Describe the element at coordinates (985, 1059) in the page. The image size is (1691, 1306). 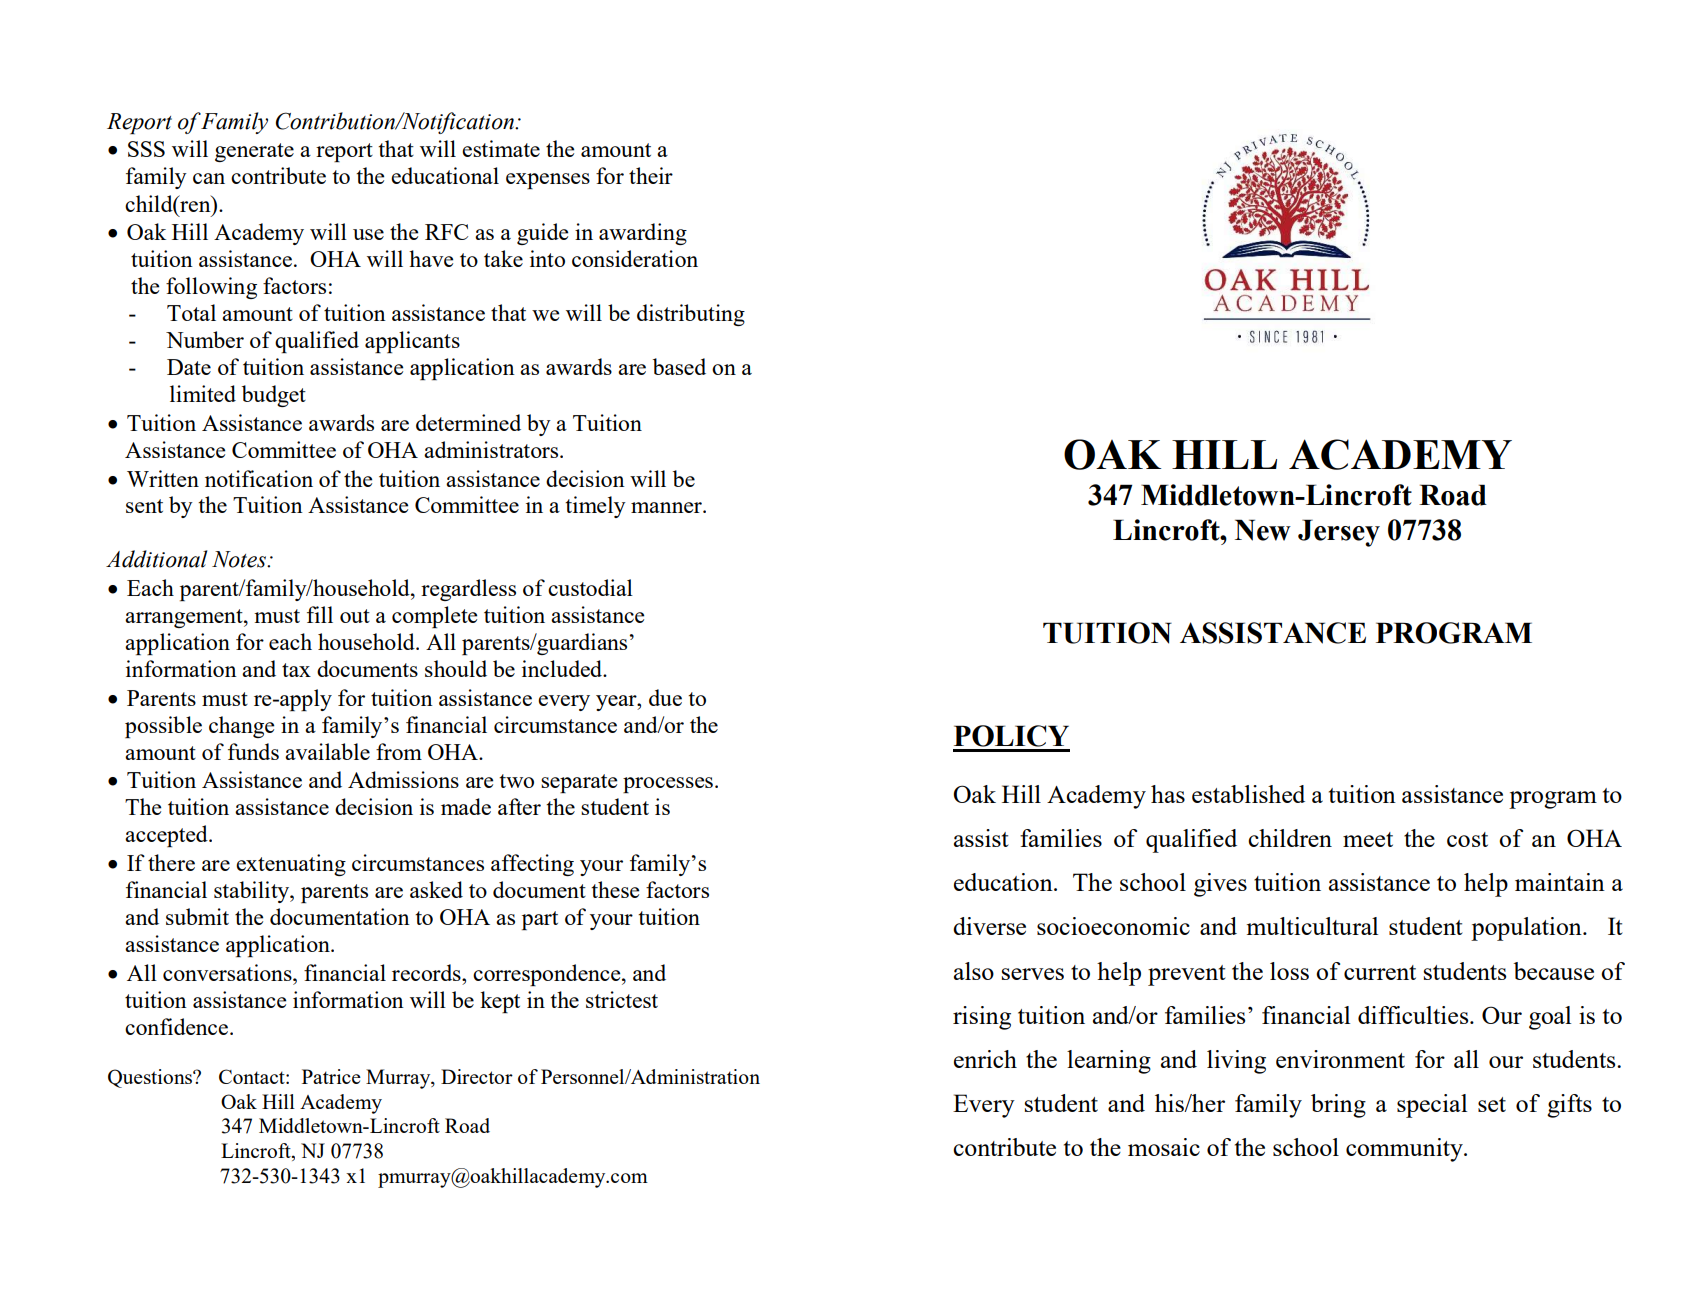
I see `enrich` at that location.
